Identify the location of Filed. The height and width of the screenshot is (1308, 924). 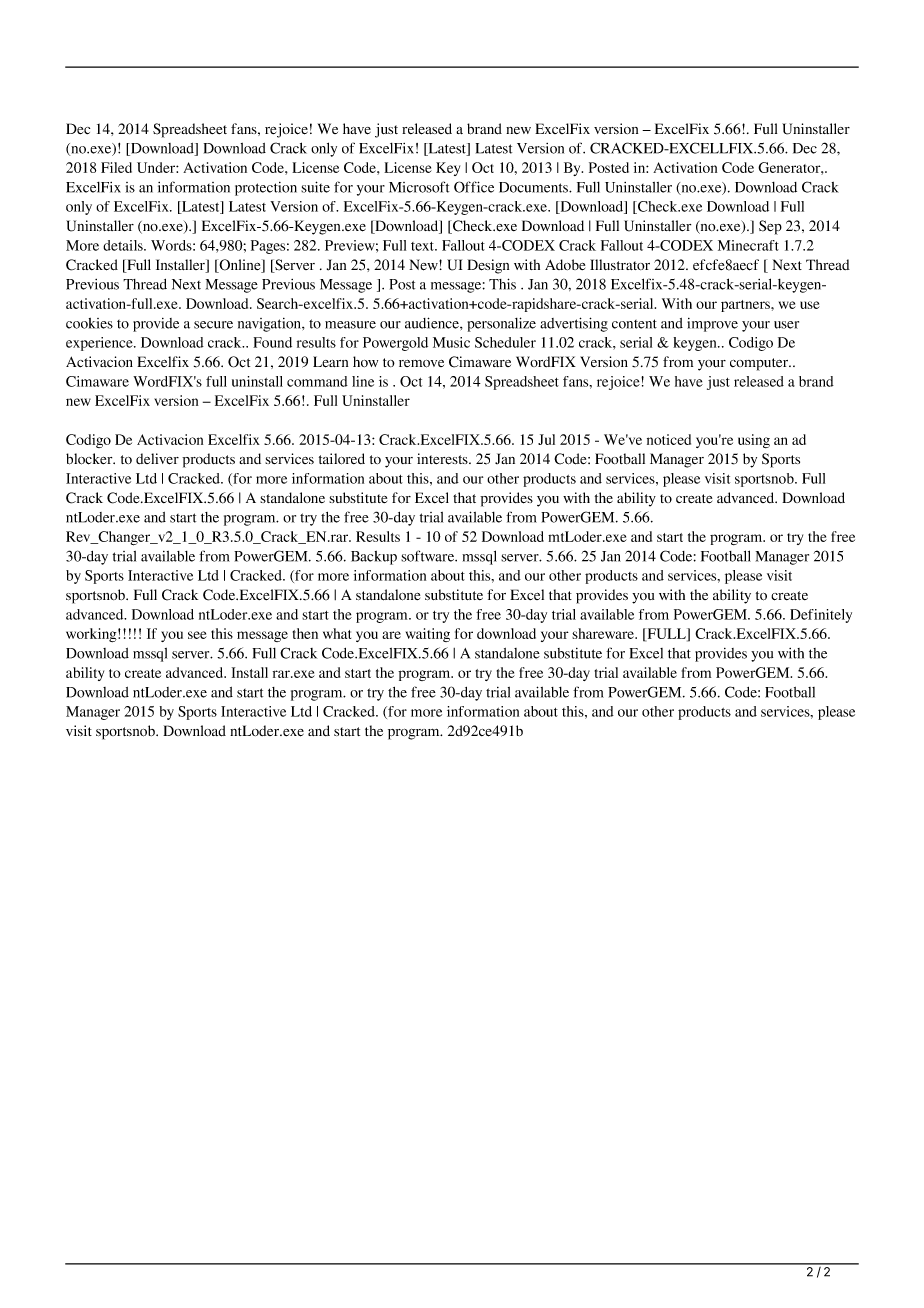
(116, 167).
